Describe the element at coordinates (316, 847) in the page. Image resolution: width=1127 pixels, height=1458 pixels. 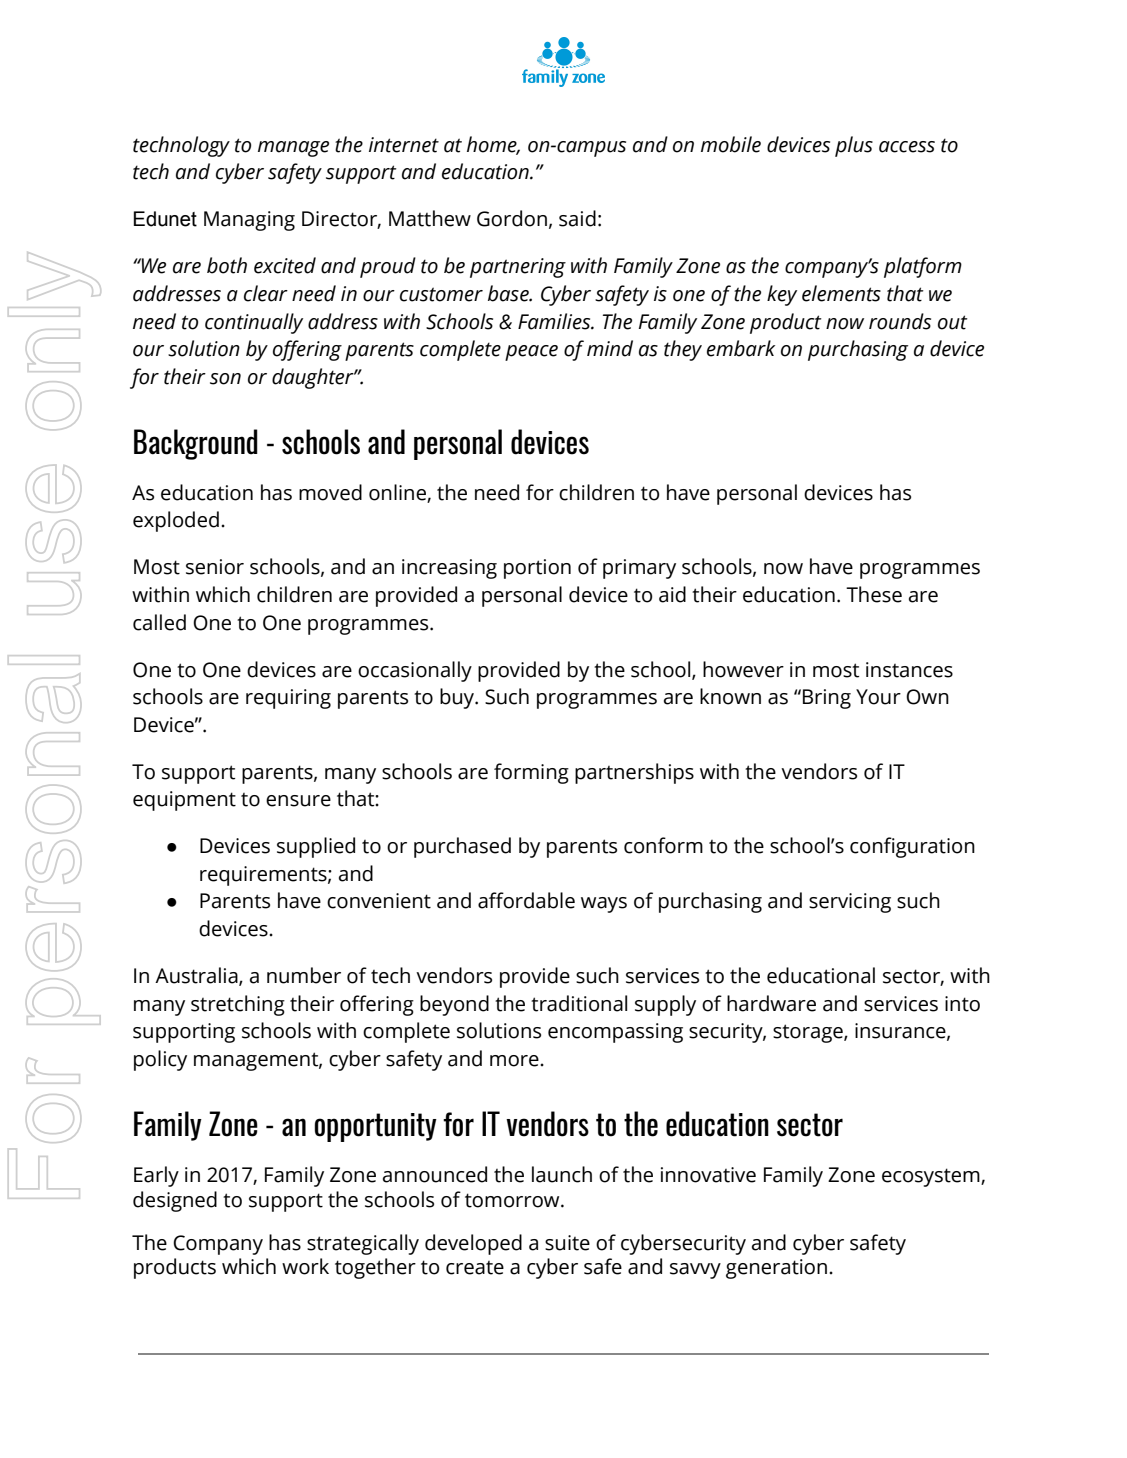
I see `supplied` at that location.
